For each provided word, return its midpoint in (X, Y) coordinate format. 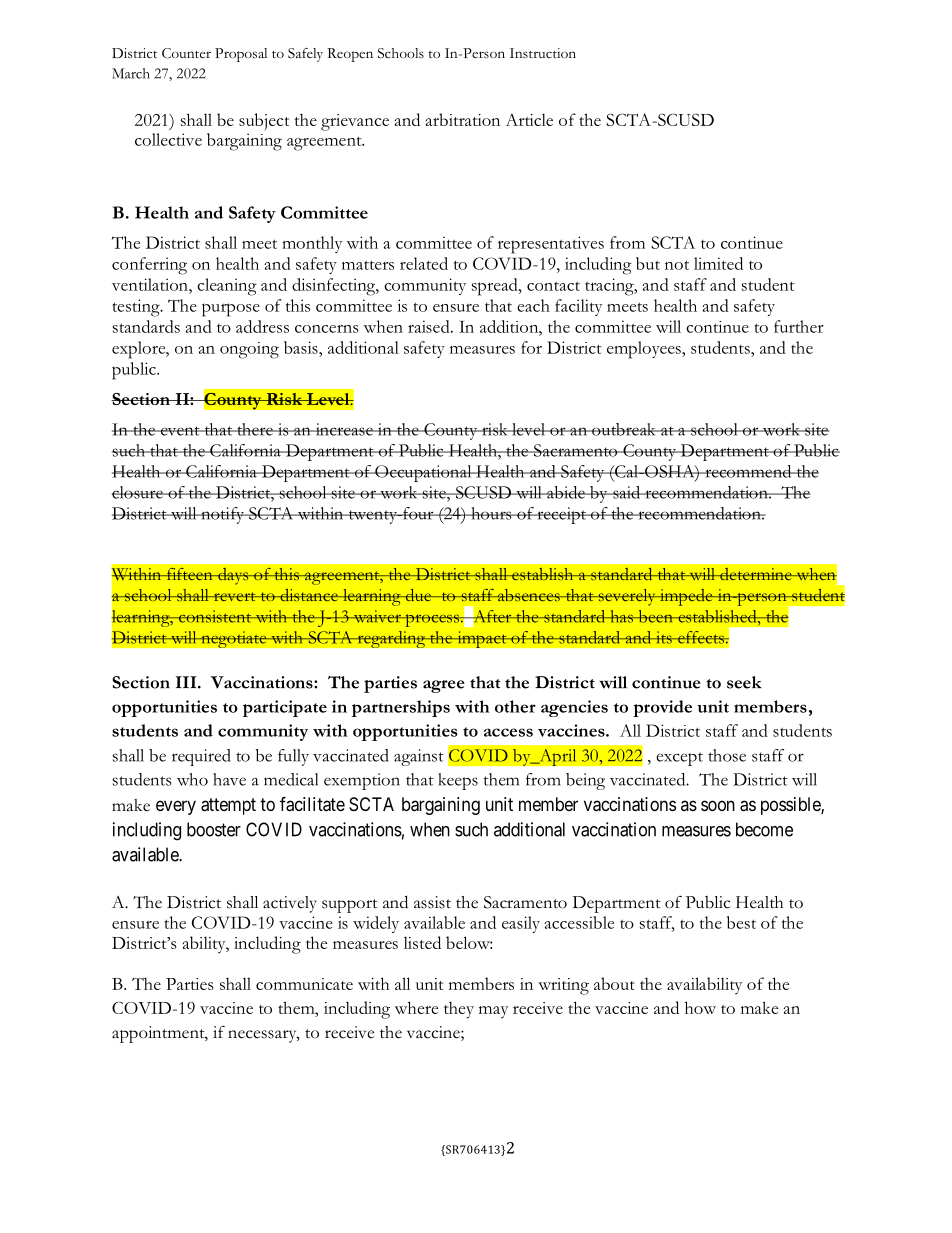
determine (756, 574)
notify (223, 515)
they (459, 1010)
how (700, 1007)
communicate (304, 984)
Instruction (543, 53)
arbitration (463, 119)
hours (491, 513)
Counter (186, 53)
